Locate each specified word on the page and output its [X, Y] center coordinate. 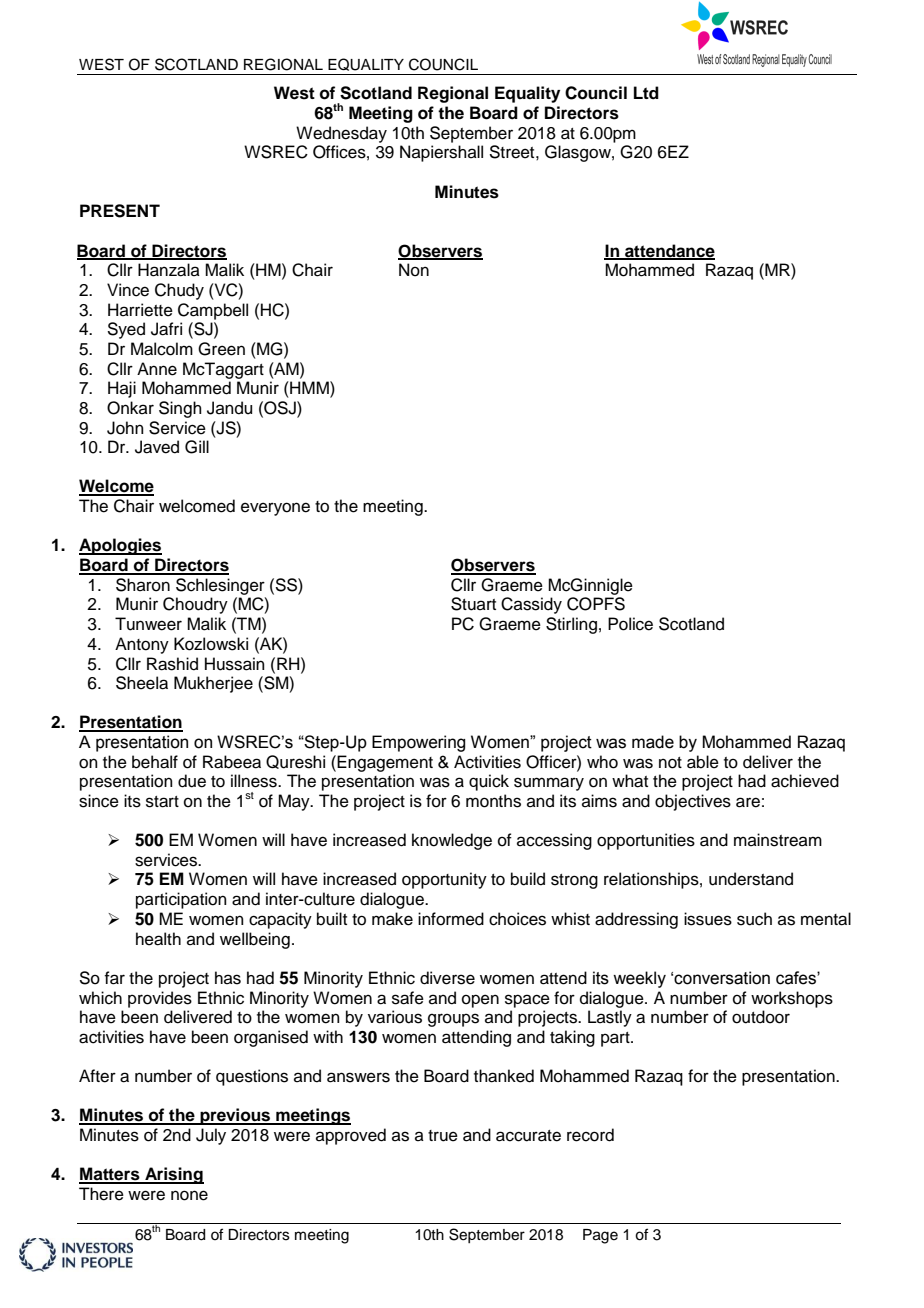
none [189, 1195]
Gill [197, 447]
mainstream [778, 840]
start [162, 802]
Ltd [646, 93]
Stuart [473, 604]
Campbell [213, 311]
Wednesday [341, 134]
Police [630, 624]
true [443, 1136]
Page [600, 1236]
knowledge [452, 841]
